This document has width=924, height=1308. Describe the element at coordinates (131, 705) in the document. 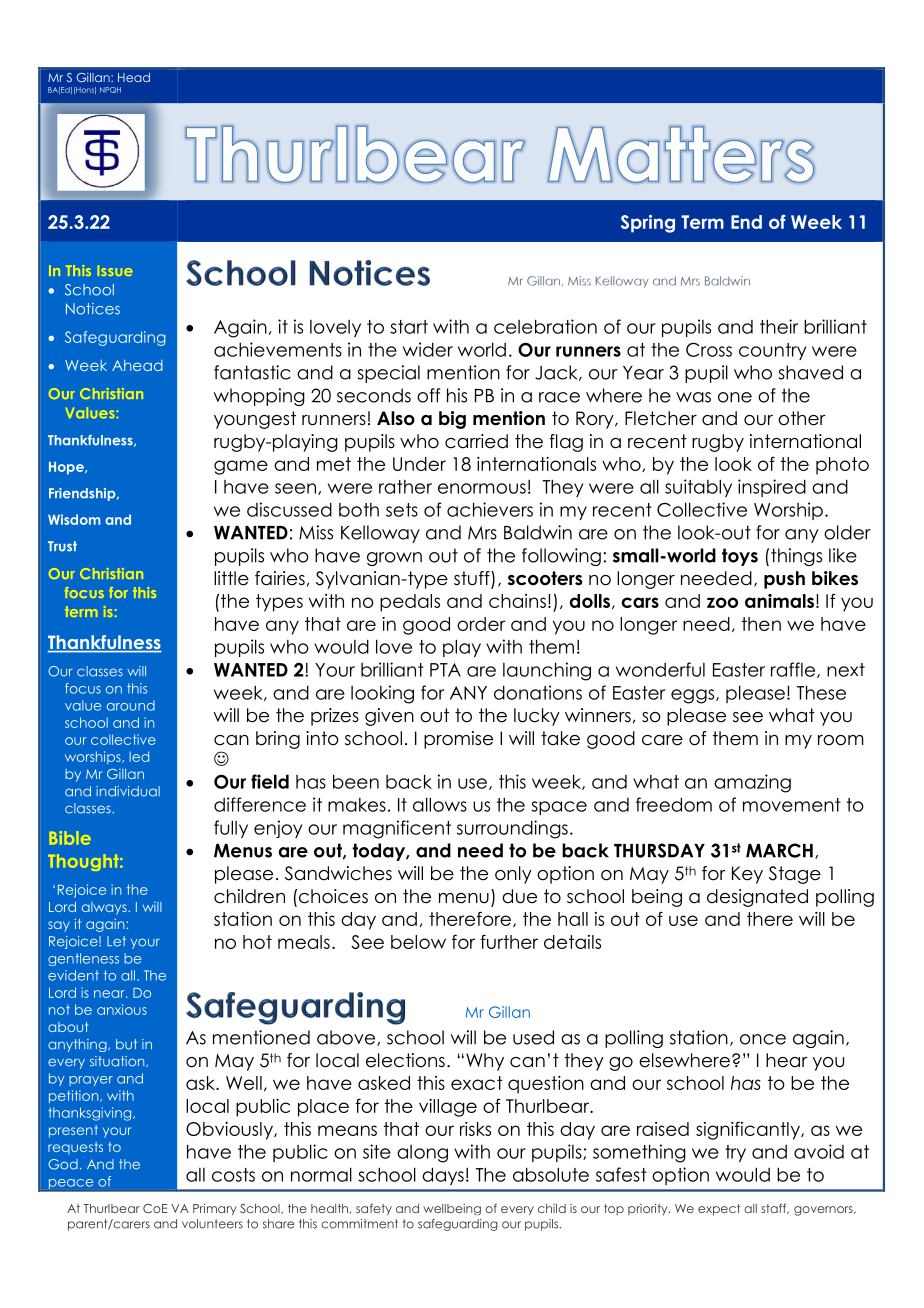

I see `around` at that location.
